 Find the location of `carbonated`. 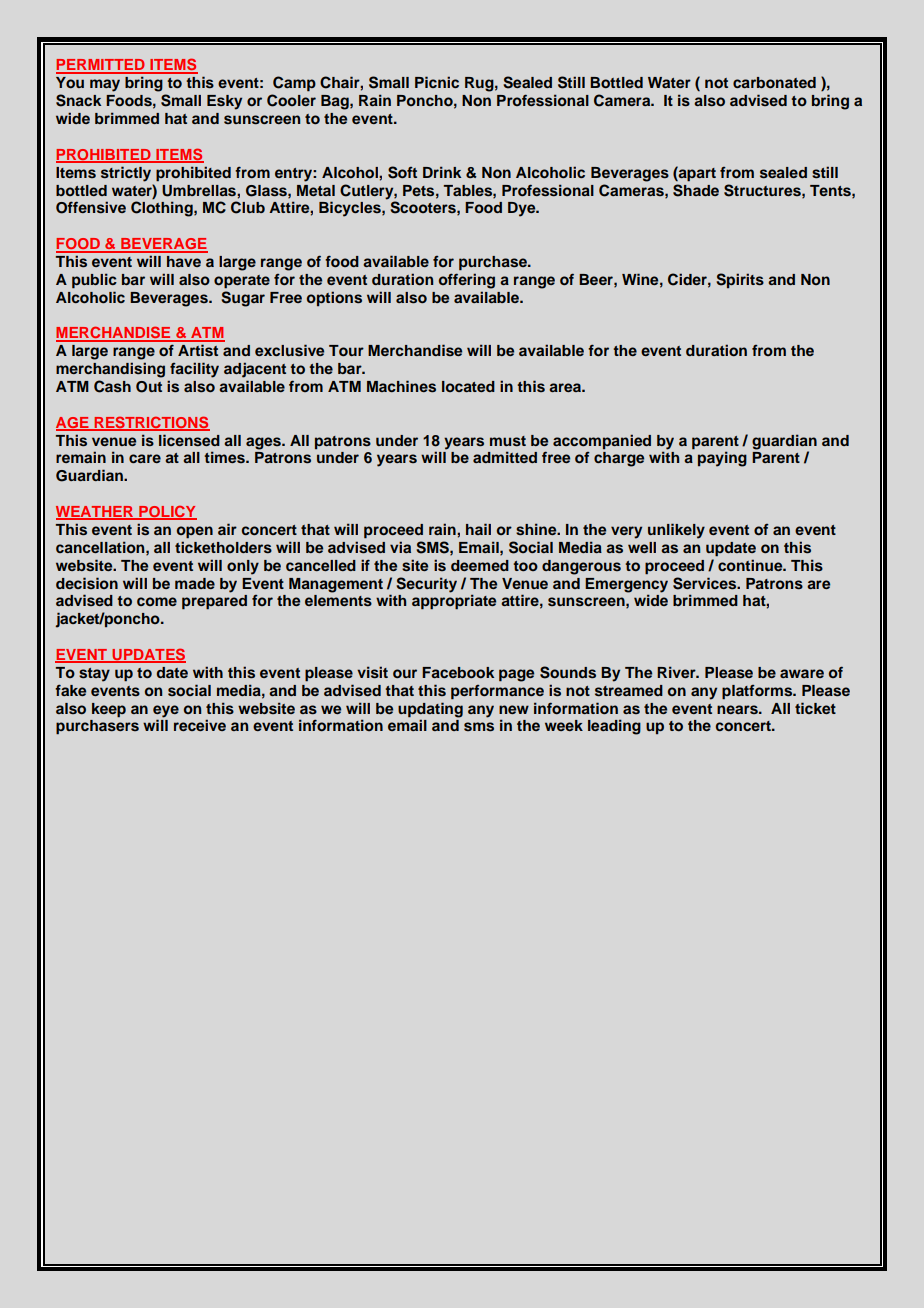

carbonated is located at coordinates (774, 82).
